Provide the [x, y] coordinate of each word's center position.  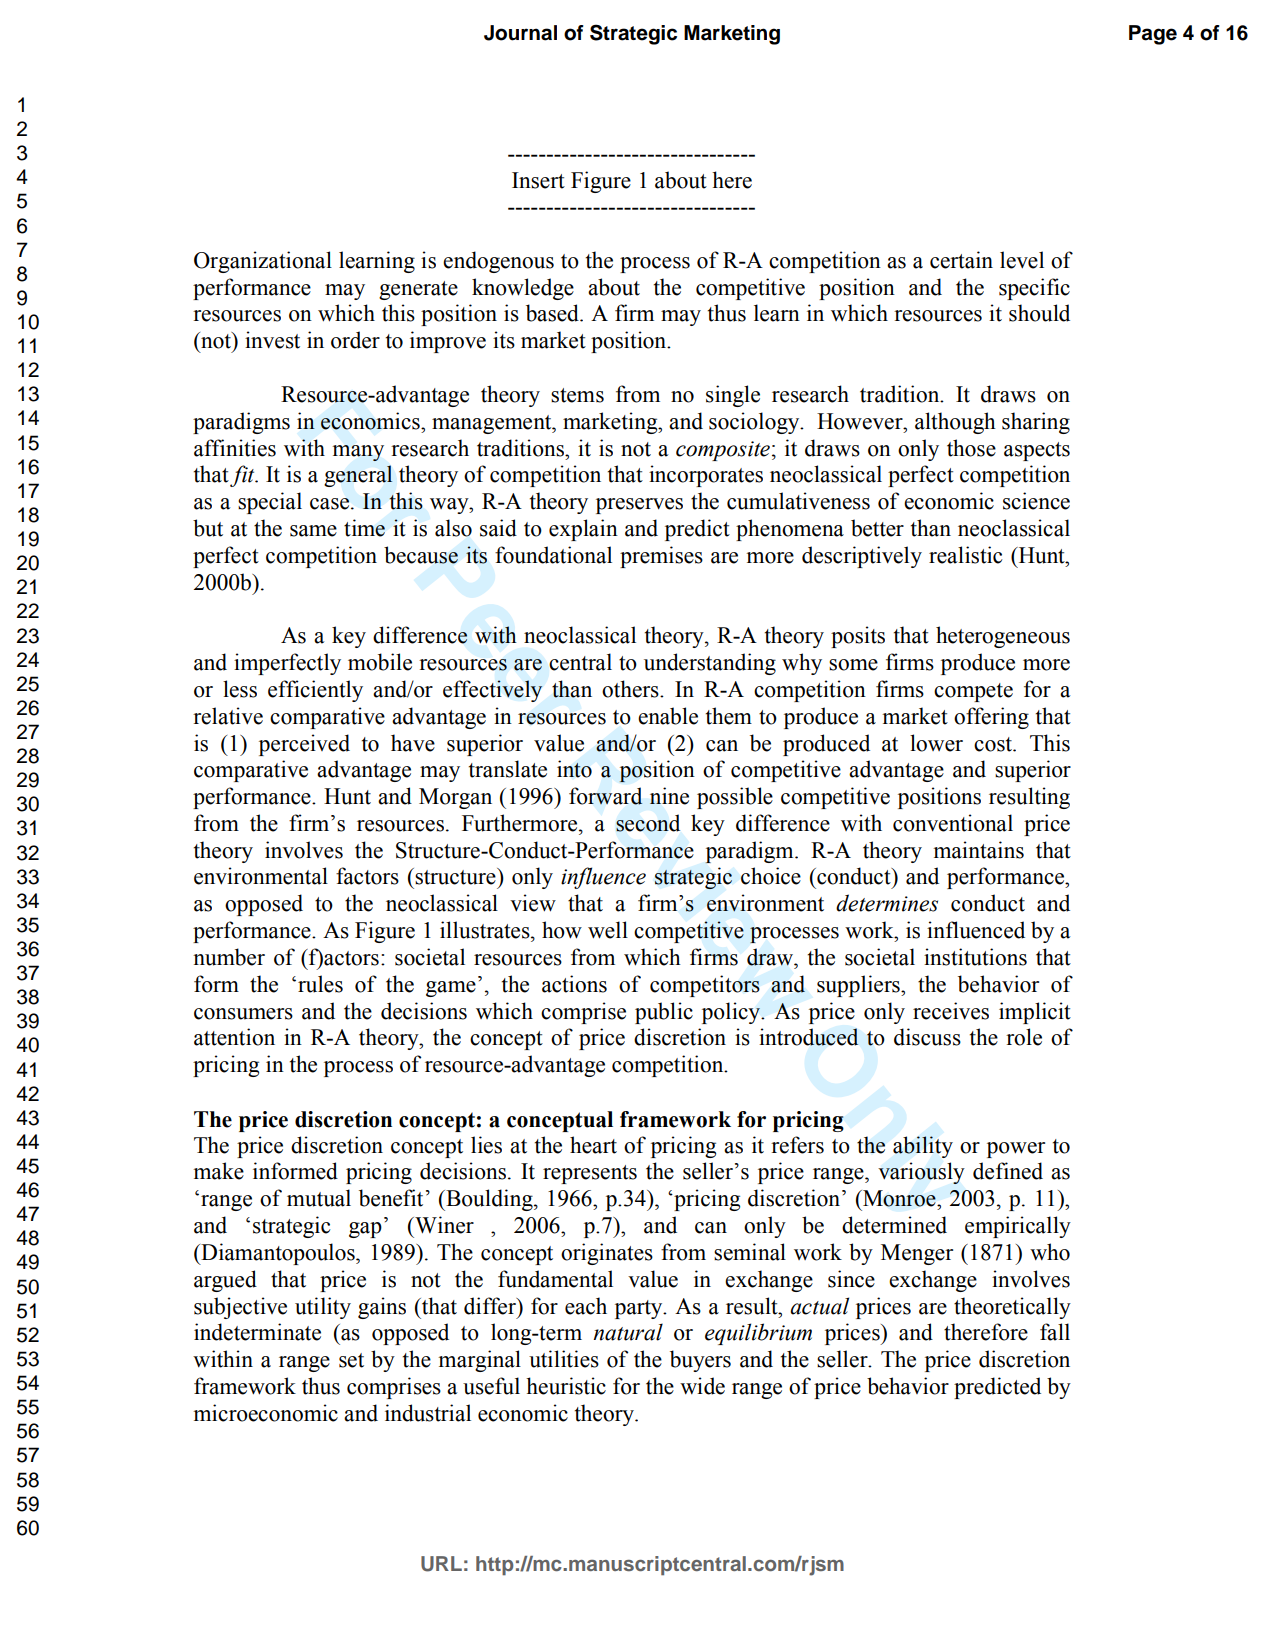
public [664, 1013]
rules [320, 984]
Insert [538, 180]
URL [441, 1564]
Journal [520, 33]
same [313, 531]
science [1036, 501]
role [1024, 1037]
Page [1153, 35]
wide [702, 1386]
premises [661, 557]
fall [1055, 1332]
